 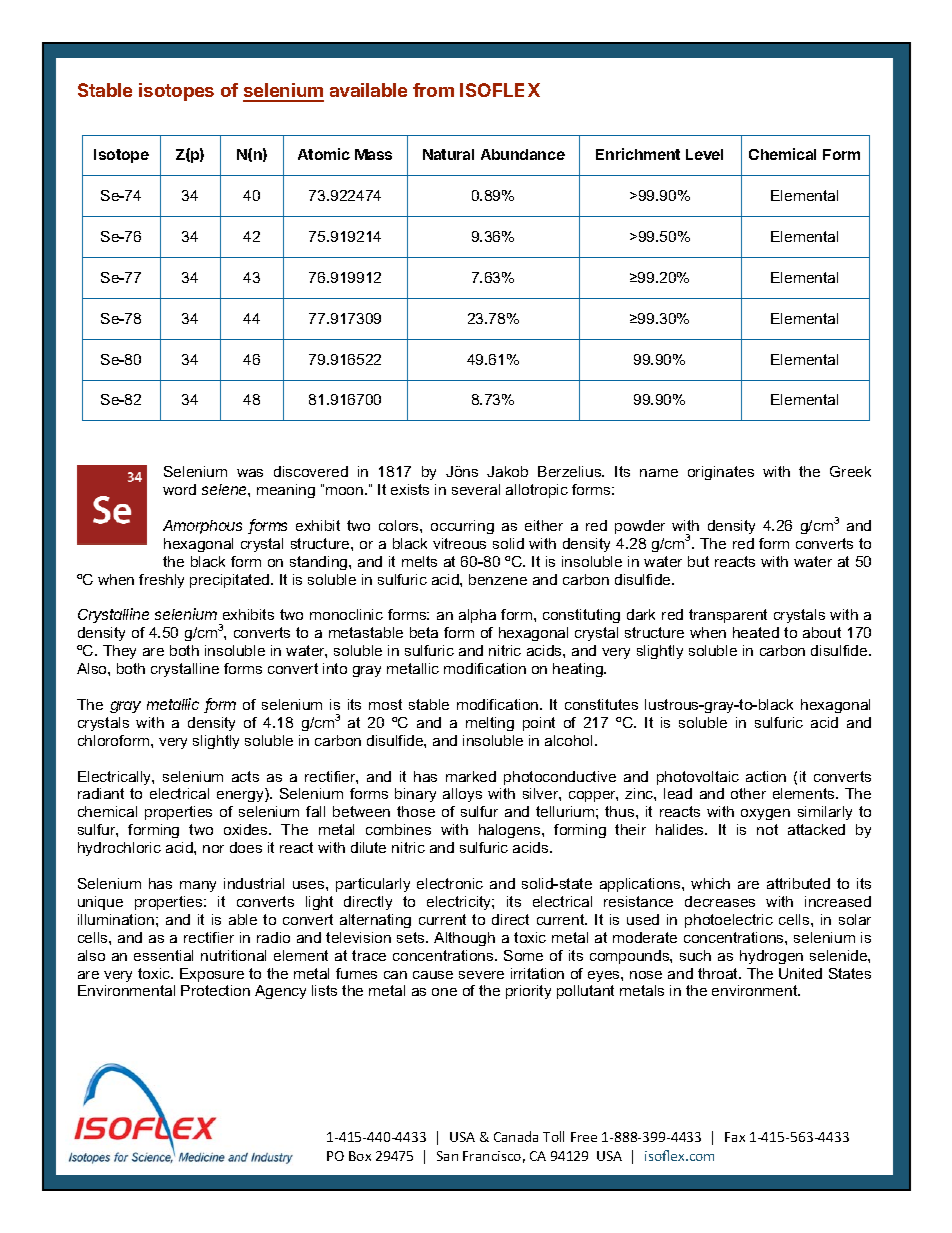 What do you see at coordinates (721, 473) in the screenshot?
I see `originates` at bounding box center [721, 473].
